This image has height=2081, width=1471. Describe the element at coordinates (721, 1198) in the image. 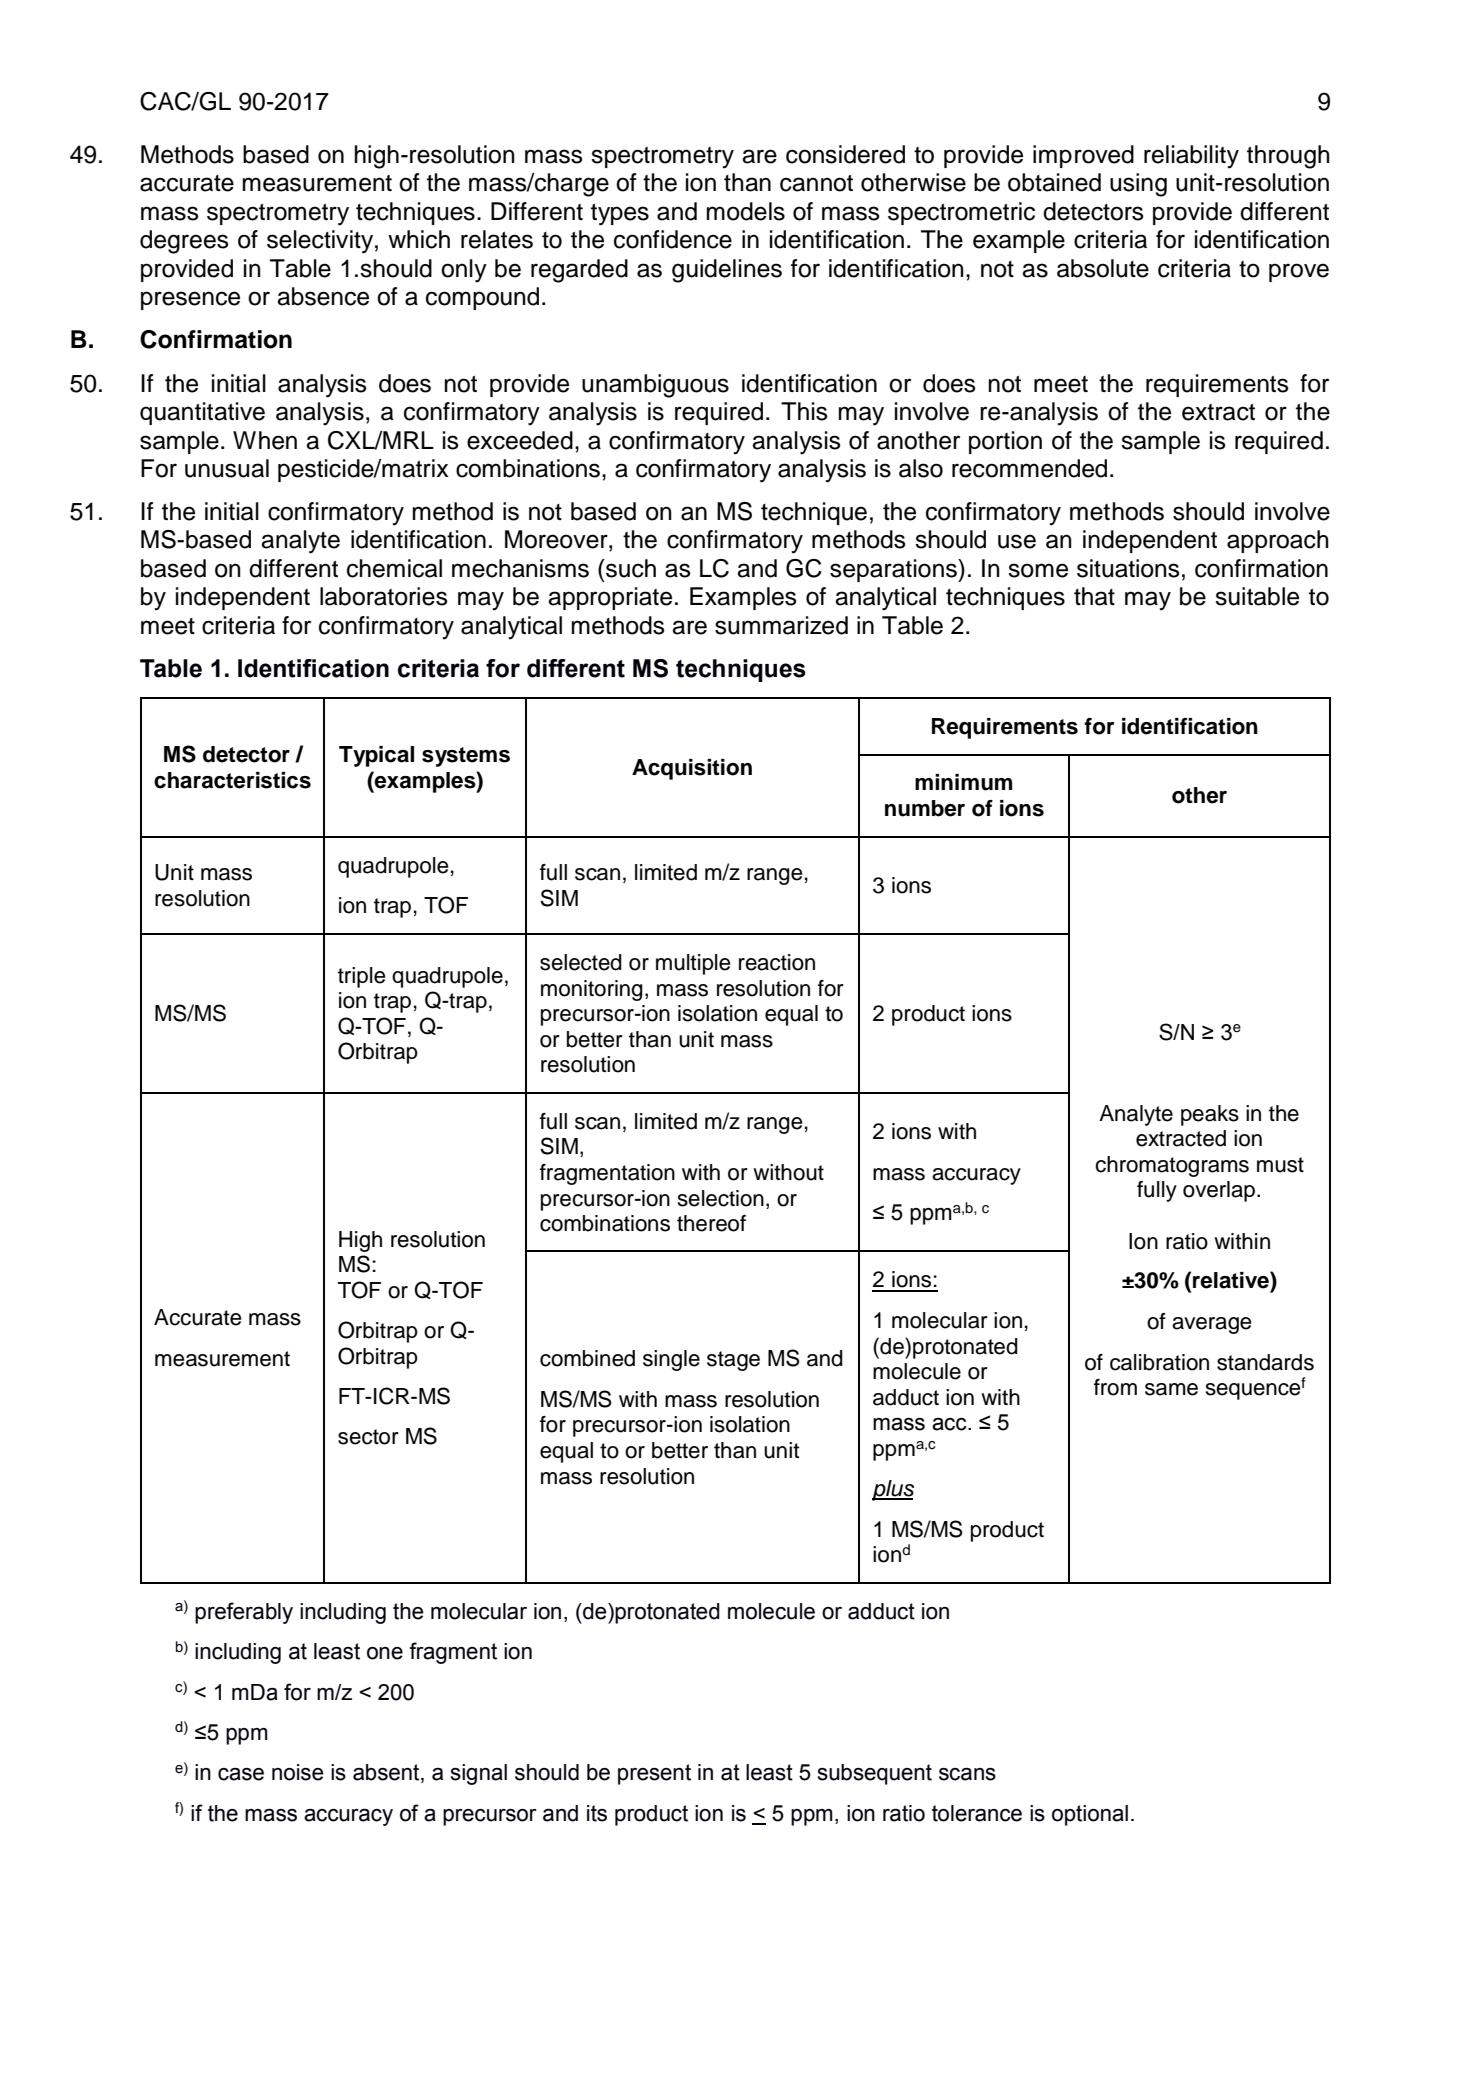

I see `selection` at that location.
